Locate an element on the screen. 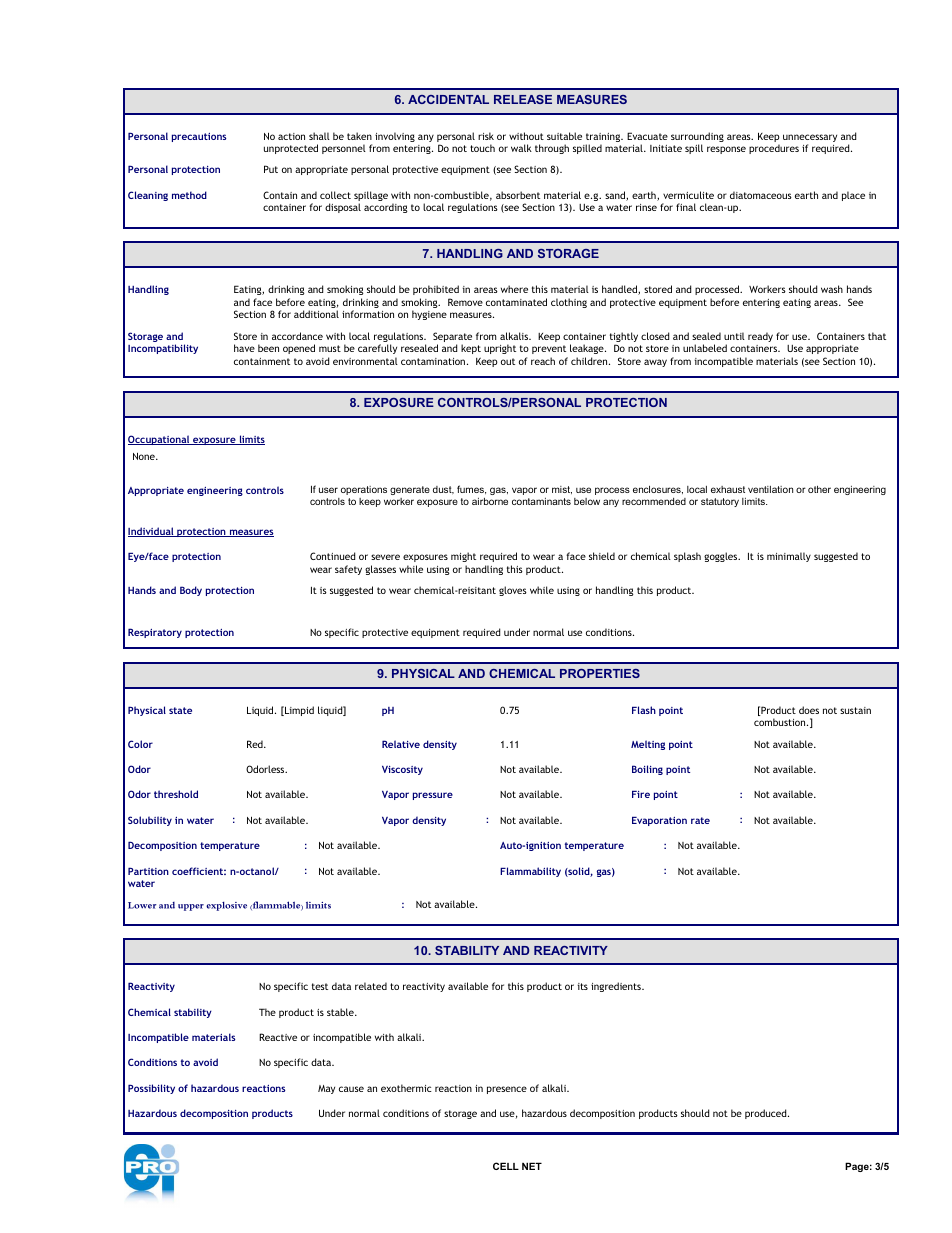 This screenshot has height=1233, width=952. Occupational is located at coordinates (160, 440).
